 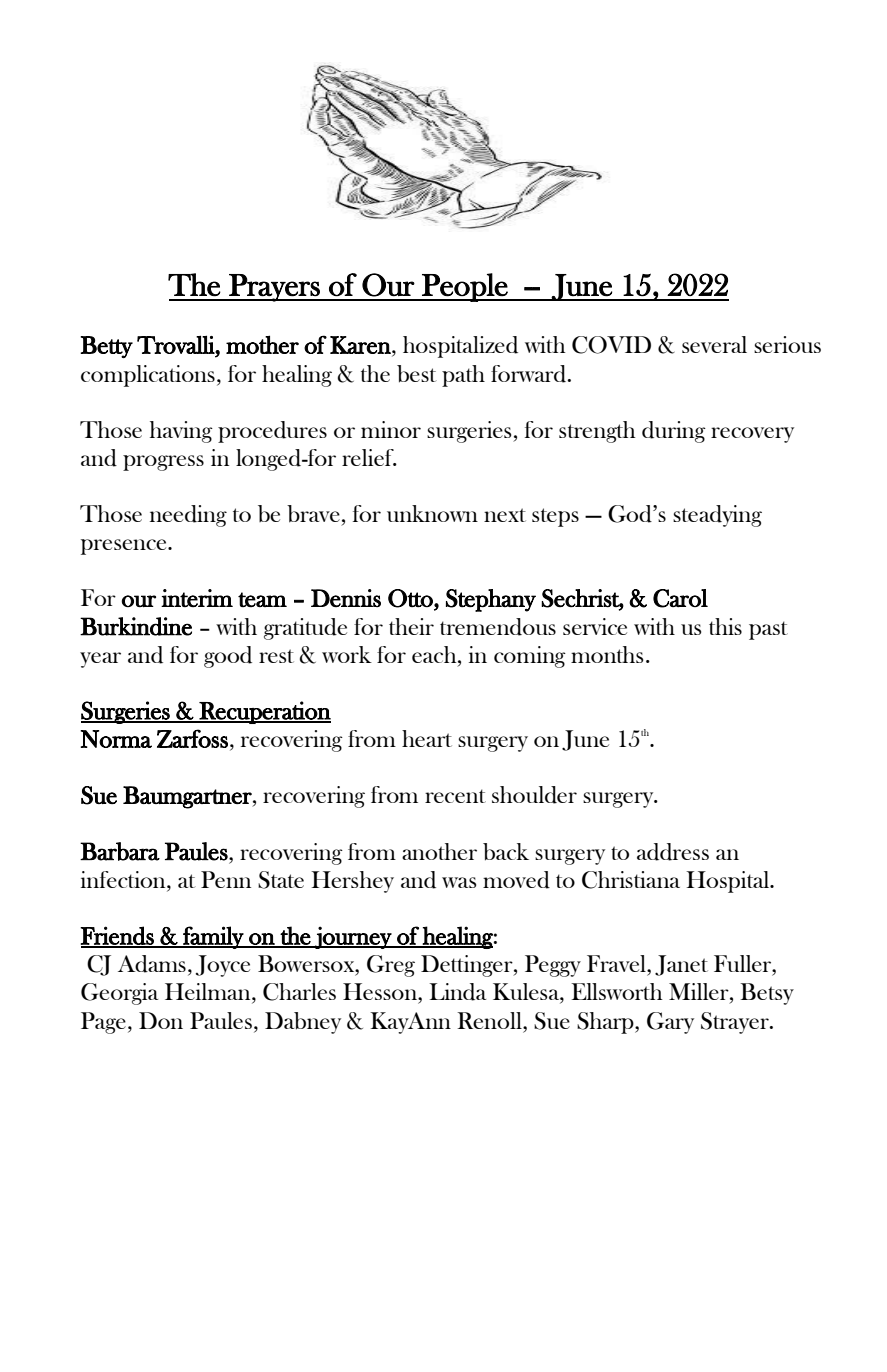 I want to click on each, so click(x=435, y=654).
